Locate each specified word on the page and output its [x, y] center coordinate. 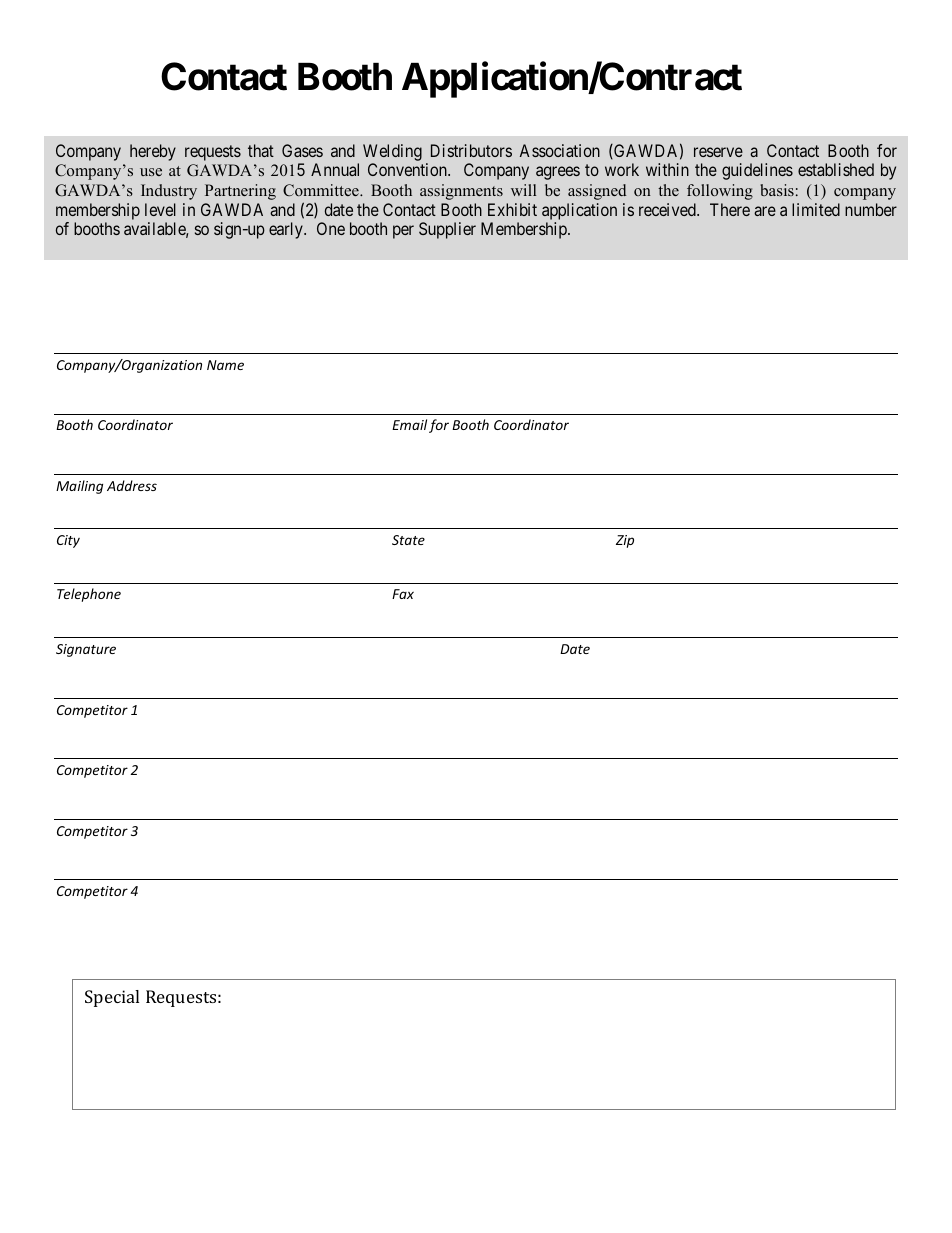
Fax [403, 594]
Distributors [471, 150]
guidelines [757, 171]
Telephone [89, 595]
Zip [625, 541]
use [151, 172]
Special [112, 998]
